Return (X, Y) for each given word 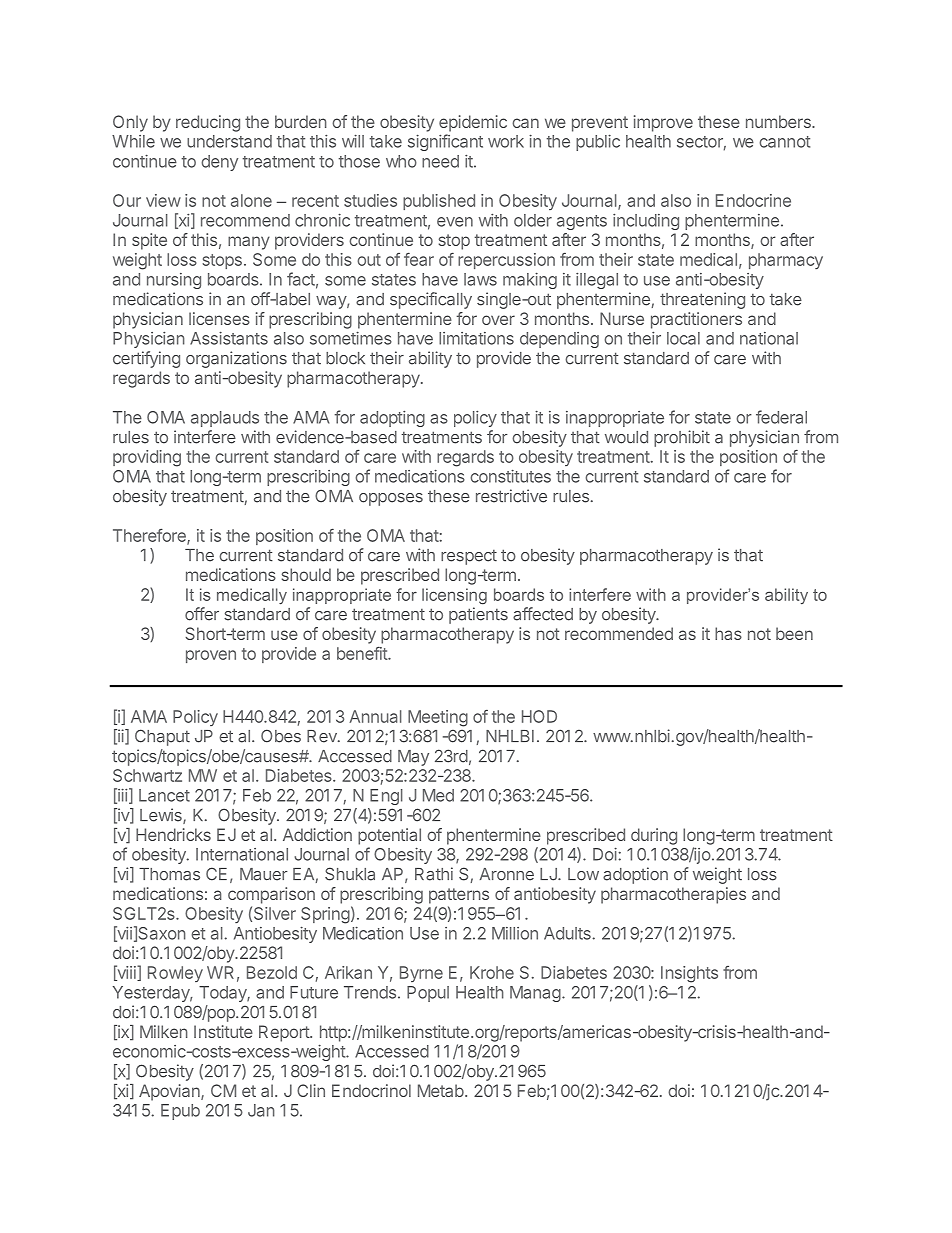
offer (202, 614)
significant (445, 142)
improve (663, 123)
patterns (459, 896)
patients (478, 615)
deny (219, 163)
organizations (236, 359)
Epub (180, 1112)
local (683, 338)
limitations (476, 338)
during (654, 836)
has (728, 633)
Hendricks (173, 834)
